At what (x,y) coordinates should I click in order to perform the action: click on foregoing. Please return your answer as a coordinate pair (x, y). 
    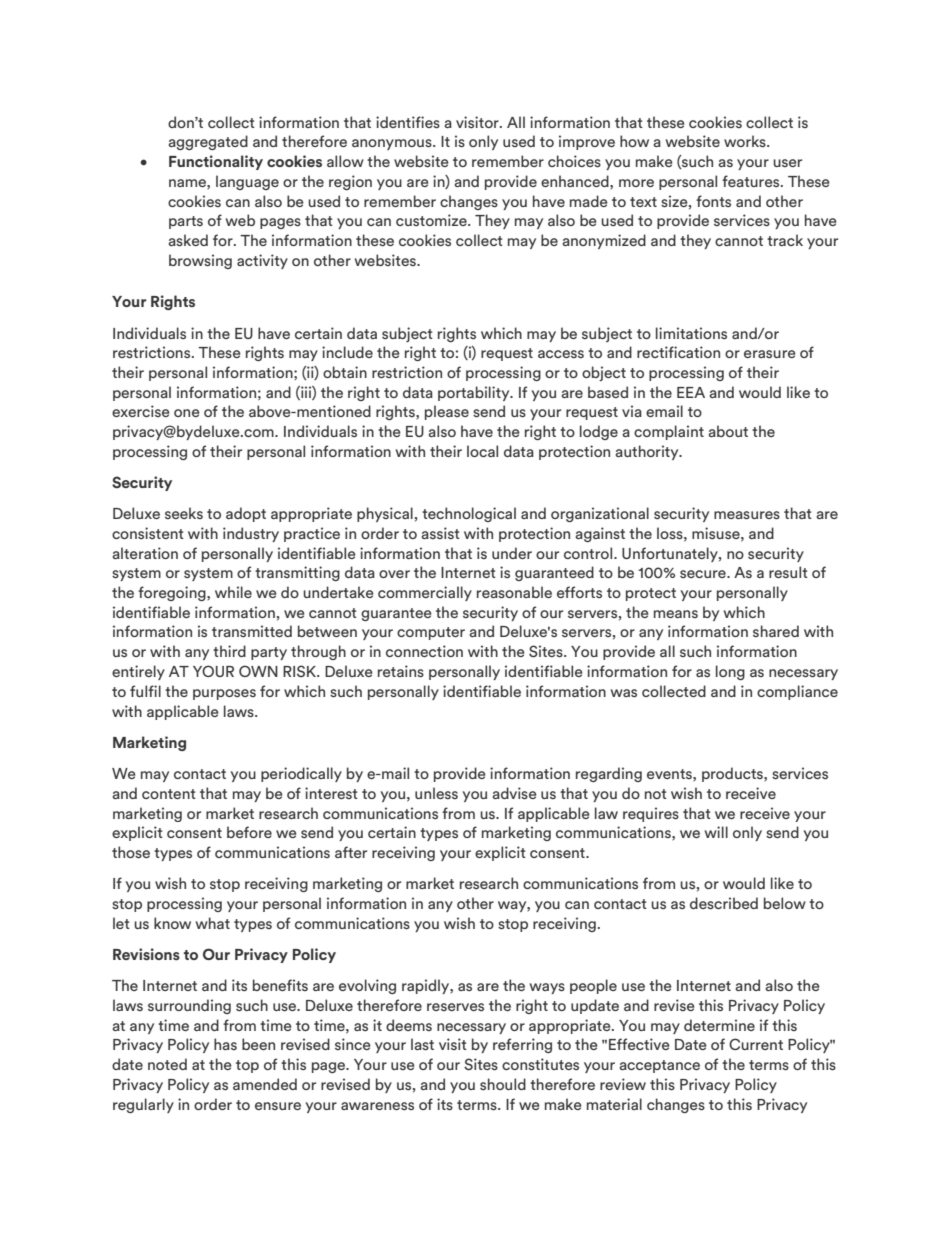
    Looking at the image, I should click on (173, 593).
